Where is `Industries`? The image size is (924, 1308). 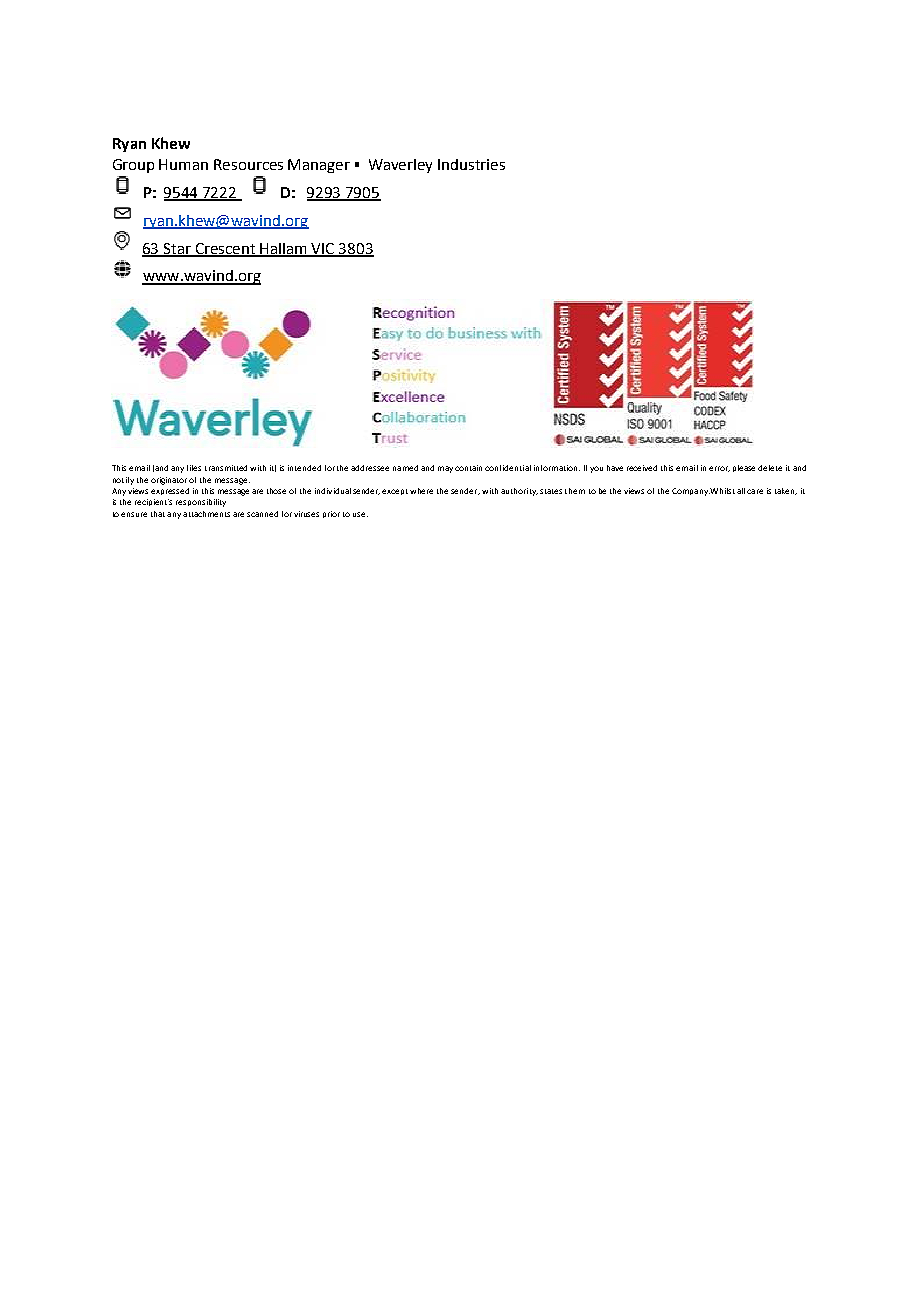
Industries is located at coordinates (471, 164).
